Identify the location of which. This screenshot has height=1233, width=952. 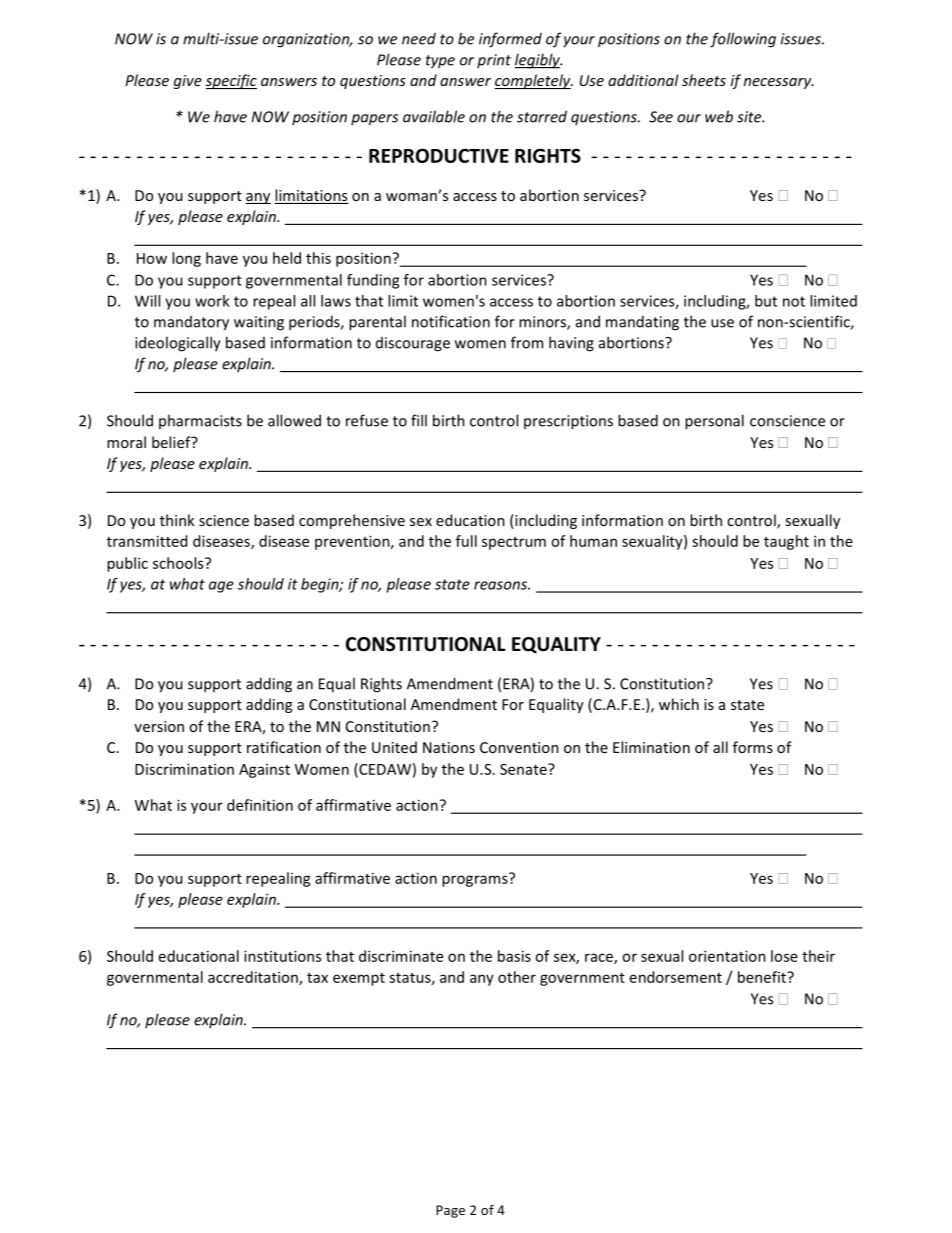
(679, 704).
